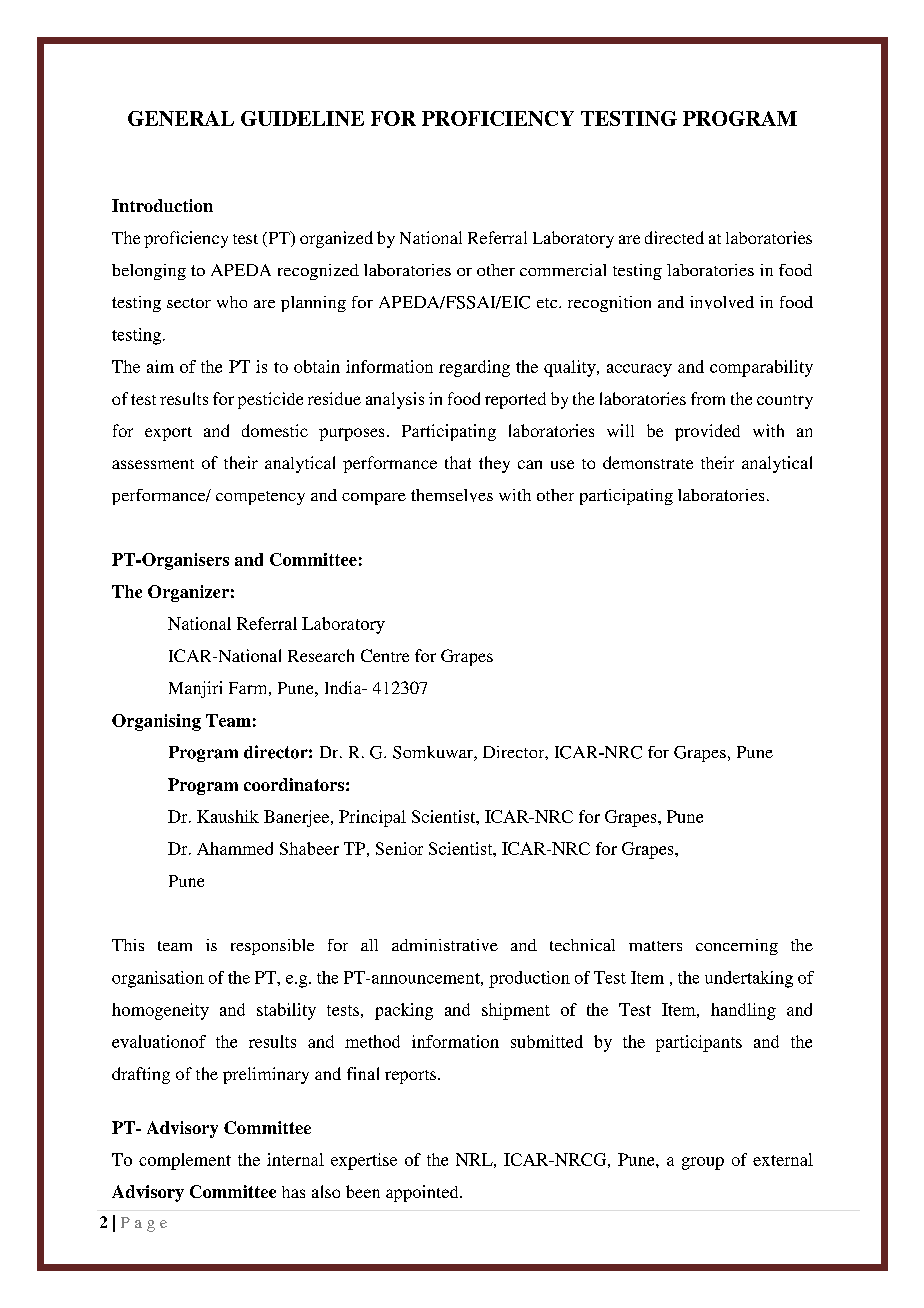  I want to click on GENERAL, so click(181, 118).
